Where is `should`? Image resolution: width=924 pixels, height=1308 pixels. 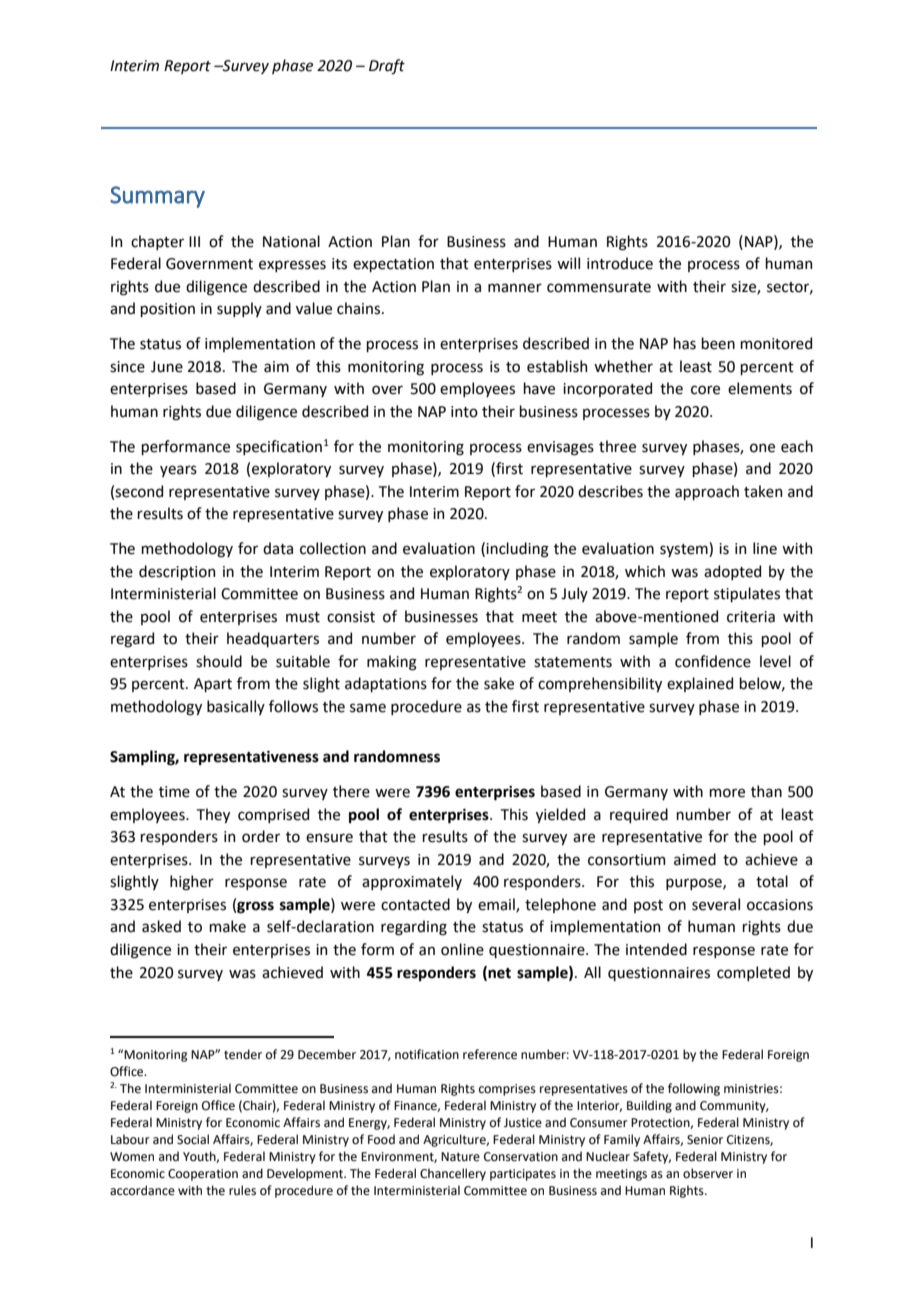 should is located at coordinates (219, 661).
